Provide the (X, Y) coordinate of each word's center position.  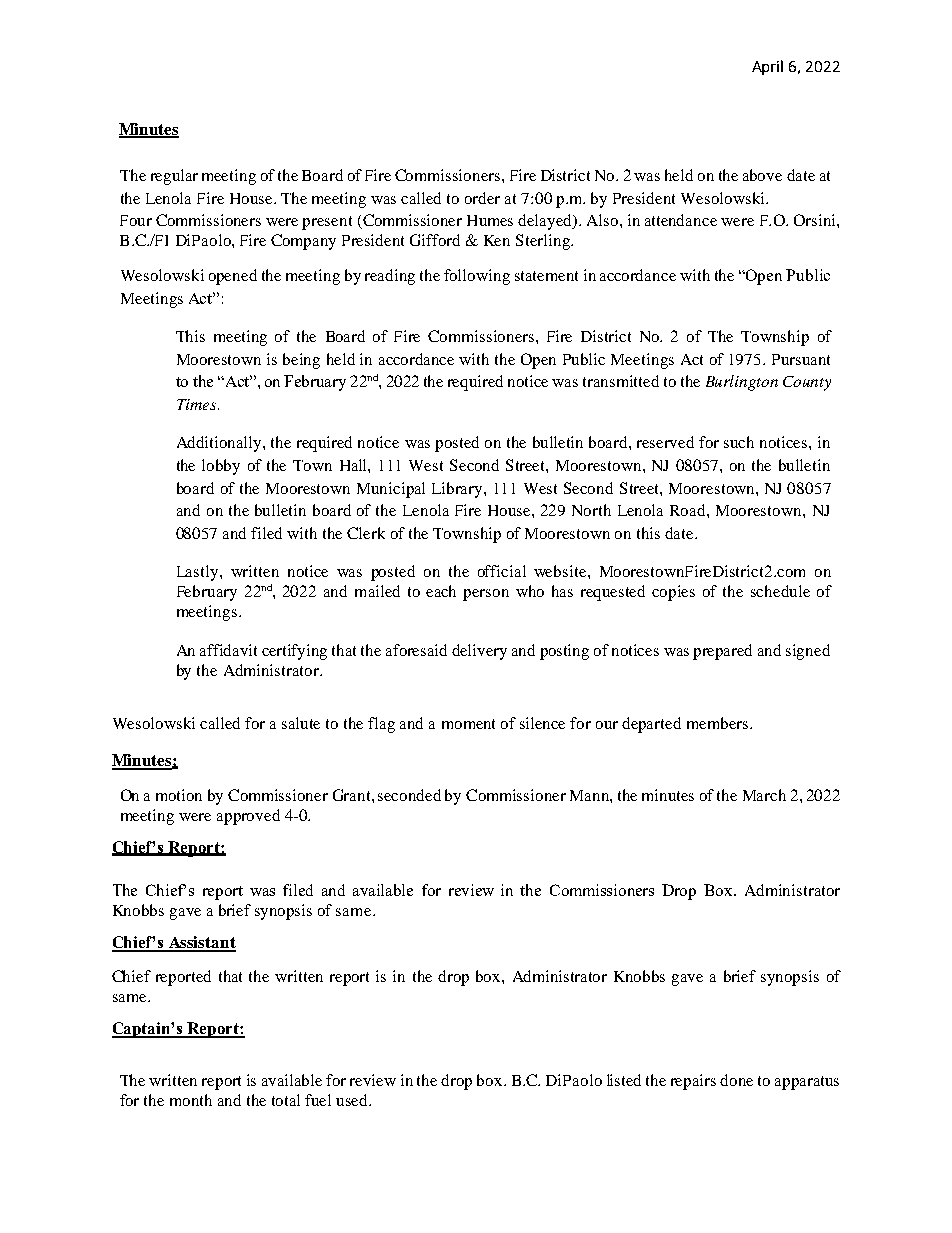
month (191, 1100)
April (767, 67)
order (482, 198)
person (486, 595)
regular (174, 177)
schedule (780, 591)
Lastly (199, 573)
